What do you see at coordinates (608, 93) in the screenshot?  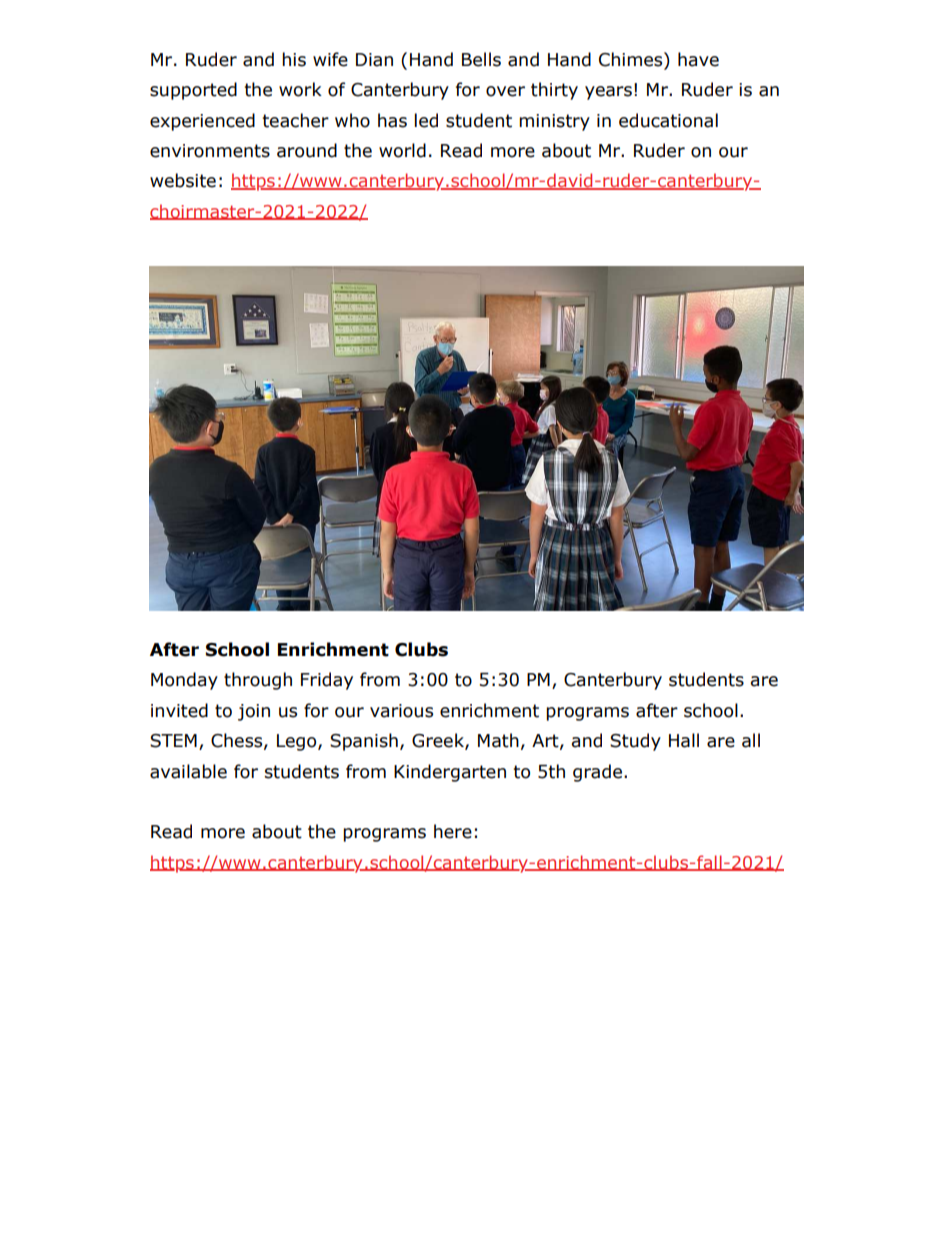 I see `years` at bounding box center [608, 93].
